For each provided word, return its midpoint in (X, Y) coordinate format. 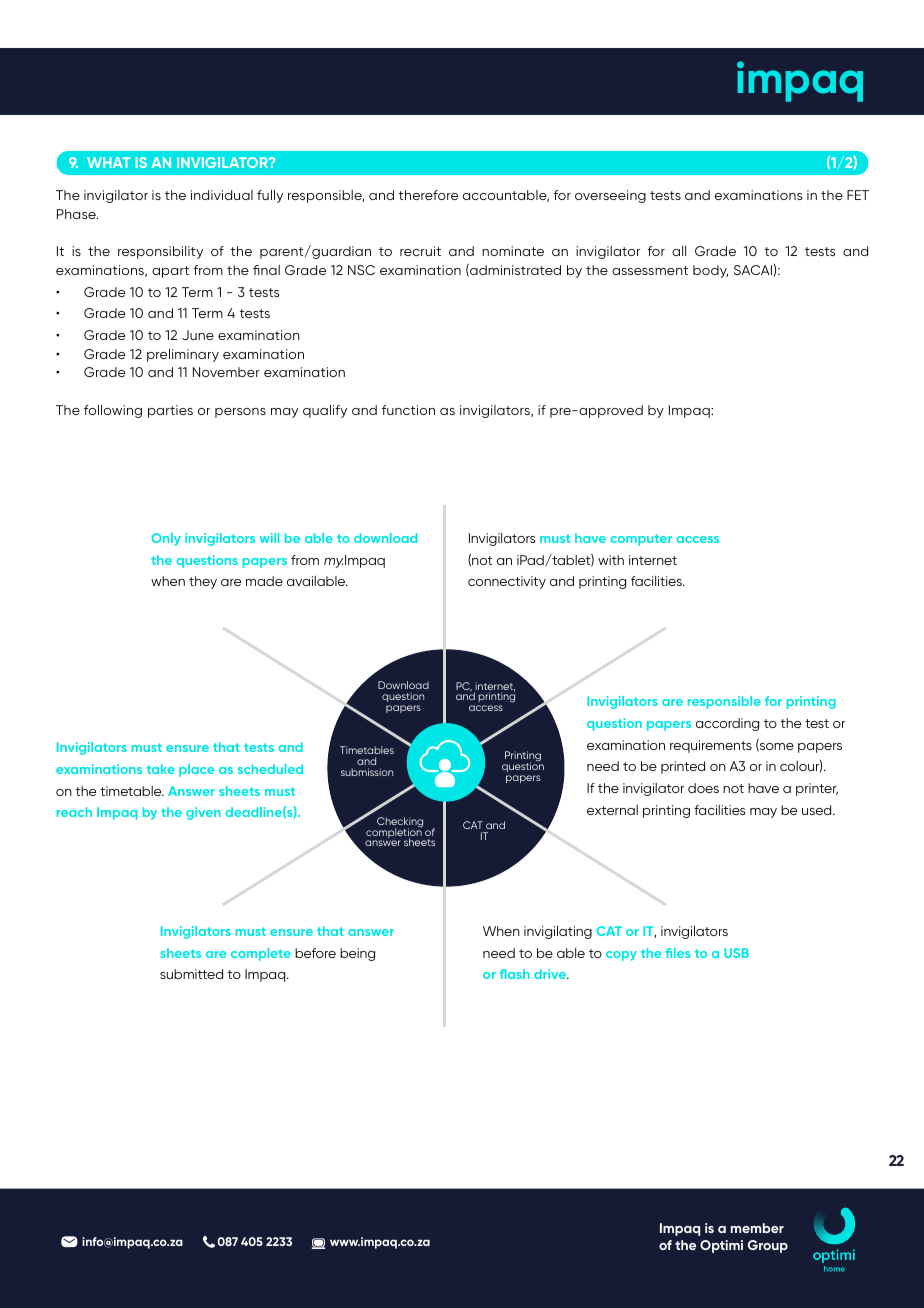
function (408, 410)
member (757, 1228)
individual (222, 195)
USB (736, 953)
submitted (191, 974)
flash (515, 974)
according (727, 724)
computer (641, 540)
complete (261, 954)
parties (170, 411)
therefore (428, 195)
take (160, 769)
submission (367, 772)
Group (768, 1246)
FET (858, 195)
